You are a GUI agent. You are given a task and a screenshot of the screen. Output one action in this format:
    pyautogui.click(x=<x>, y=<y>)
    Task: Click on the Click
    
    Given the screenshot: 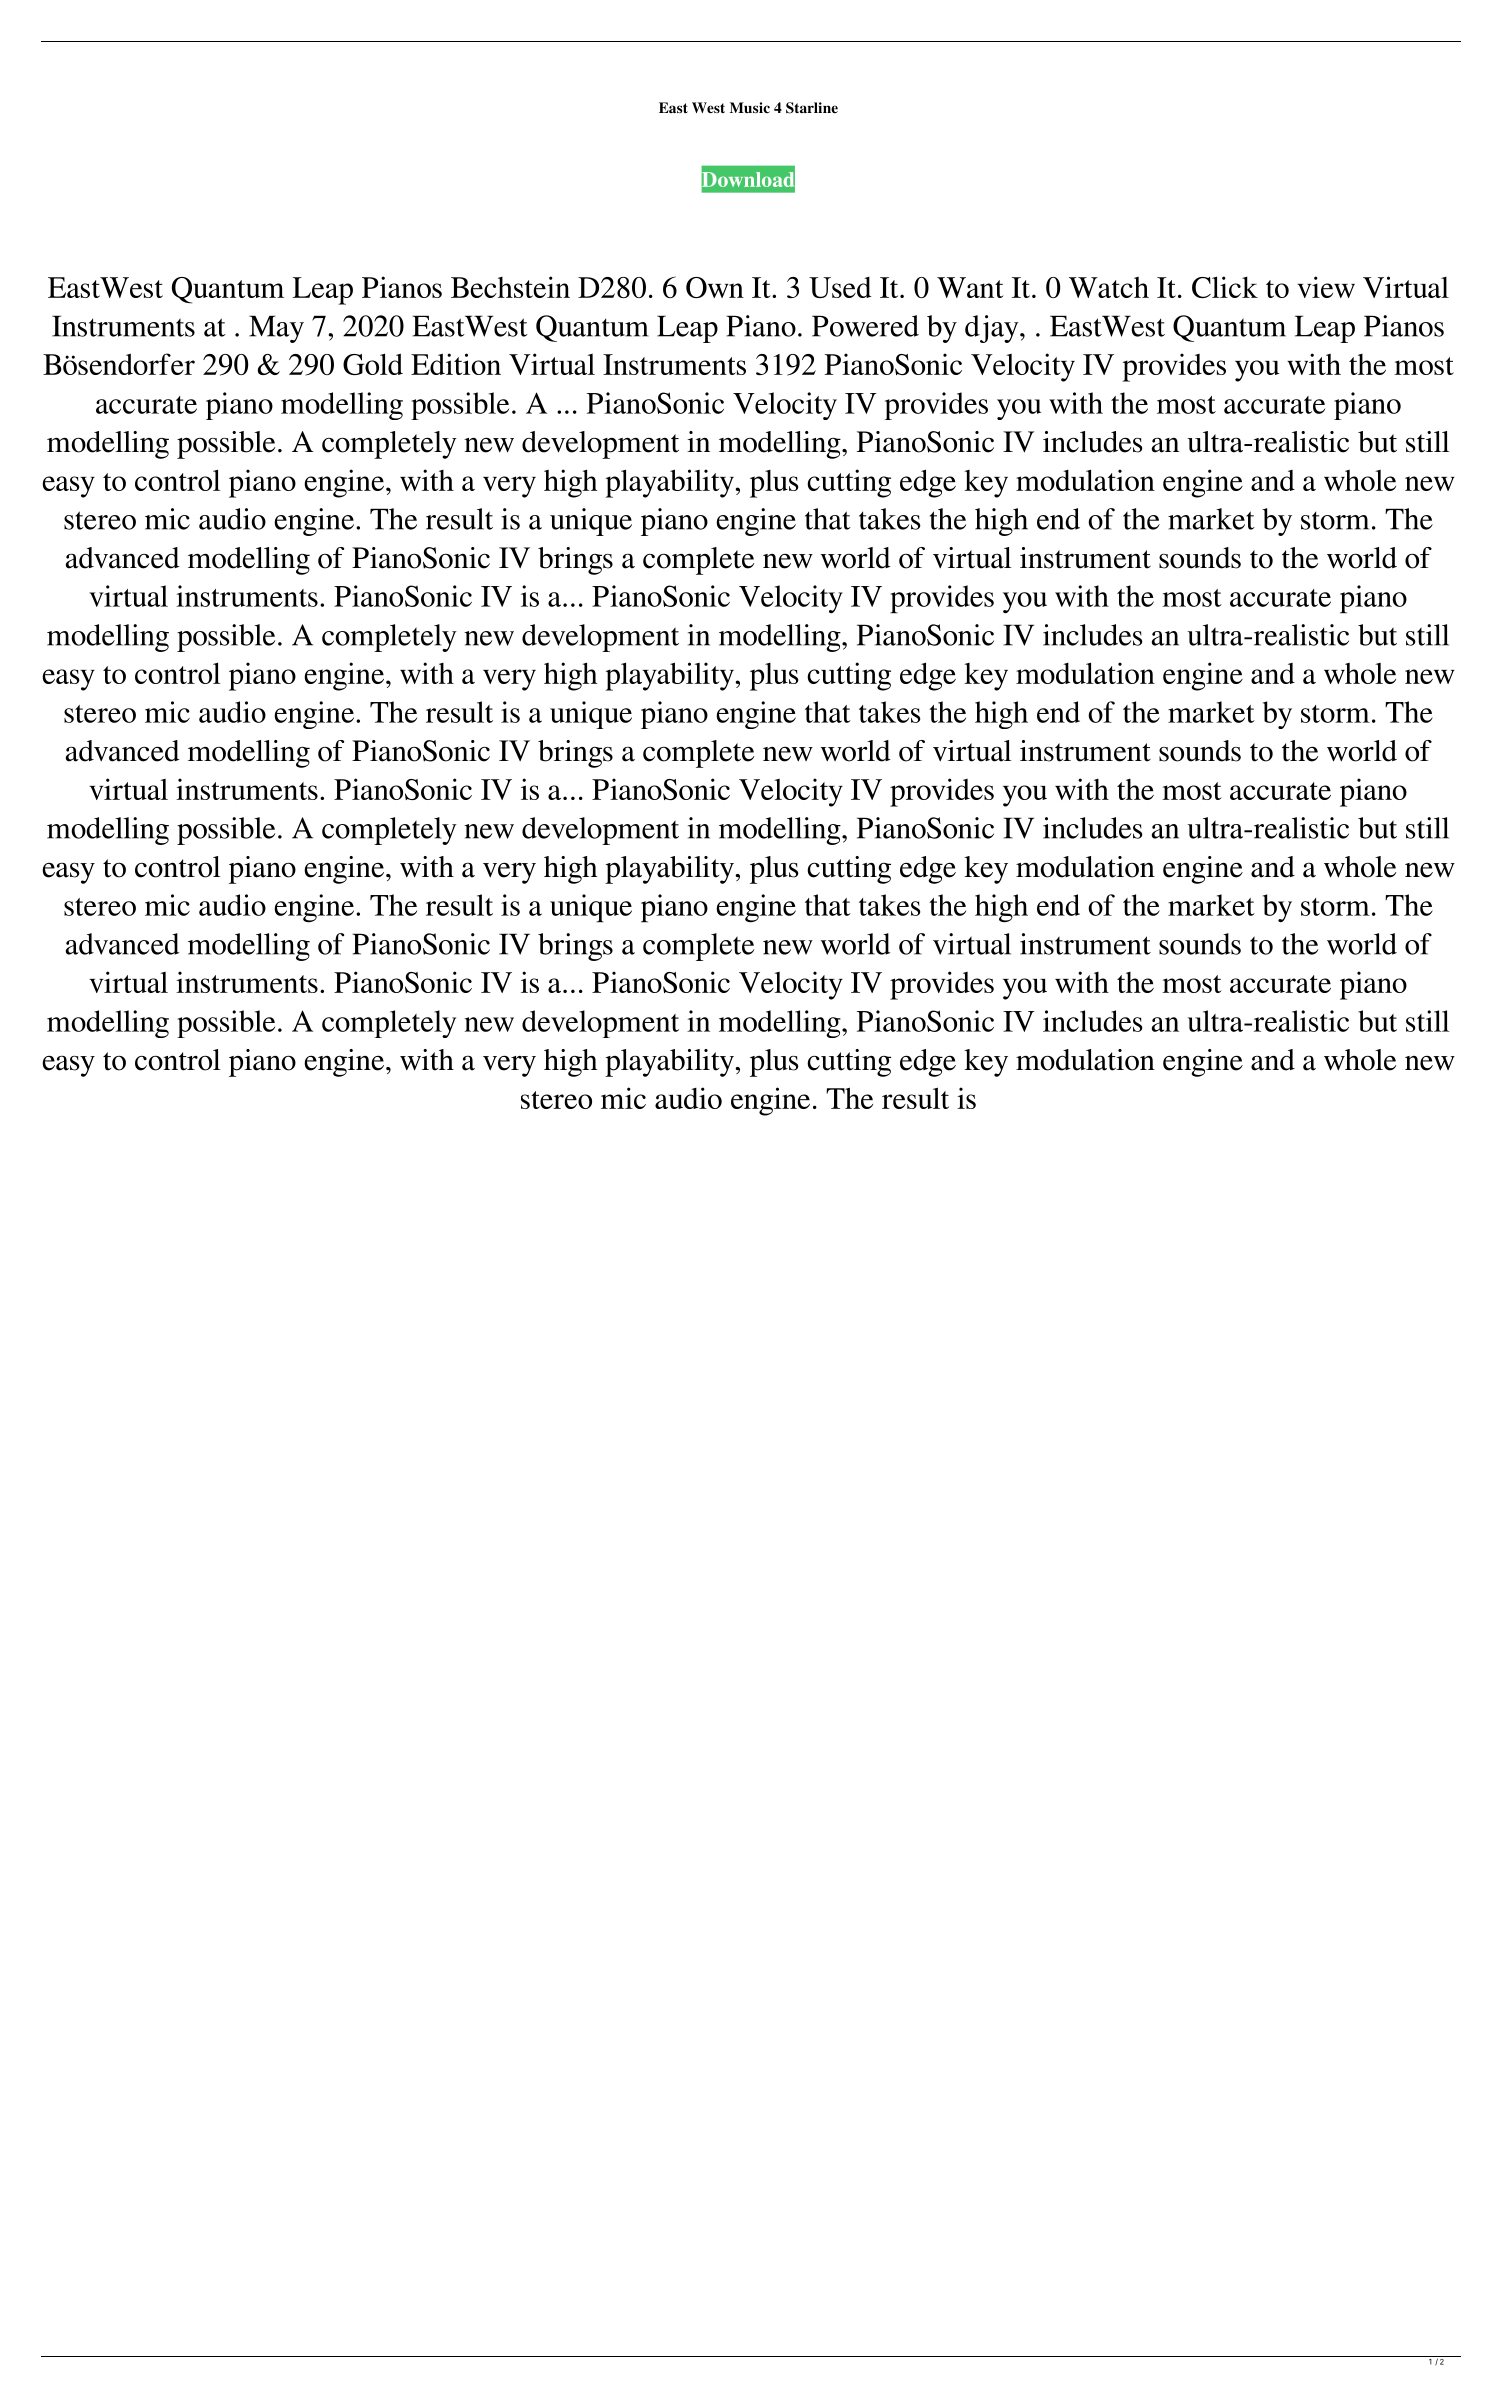 What is the action you would take?
    pyautogui.click(x=1225, y=287)
